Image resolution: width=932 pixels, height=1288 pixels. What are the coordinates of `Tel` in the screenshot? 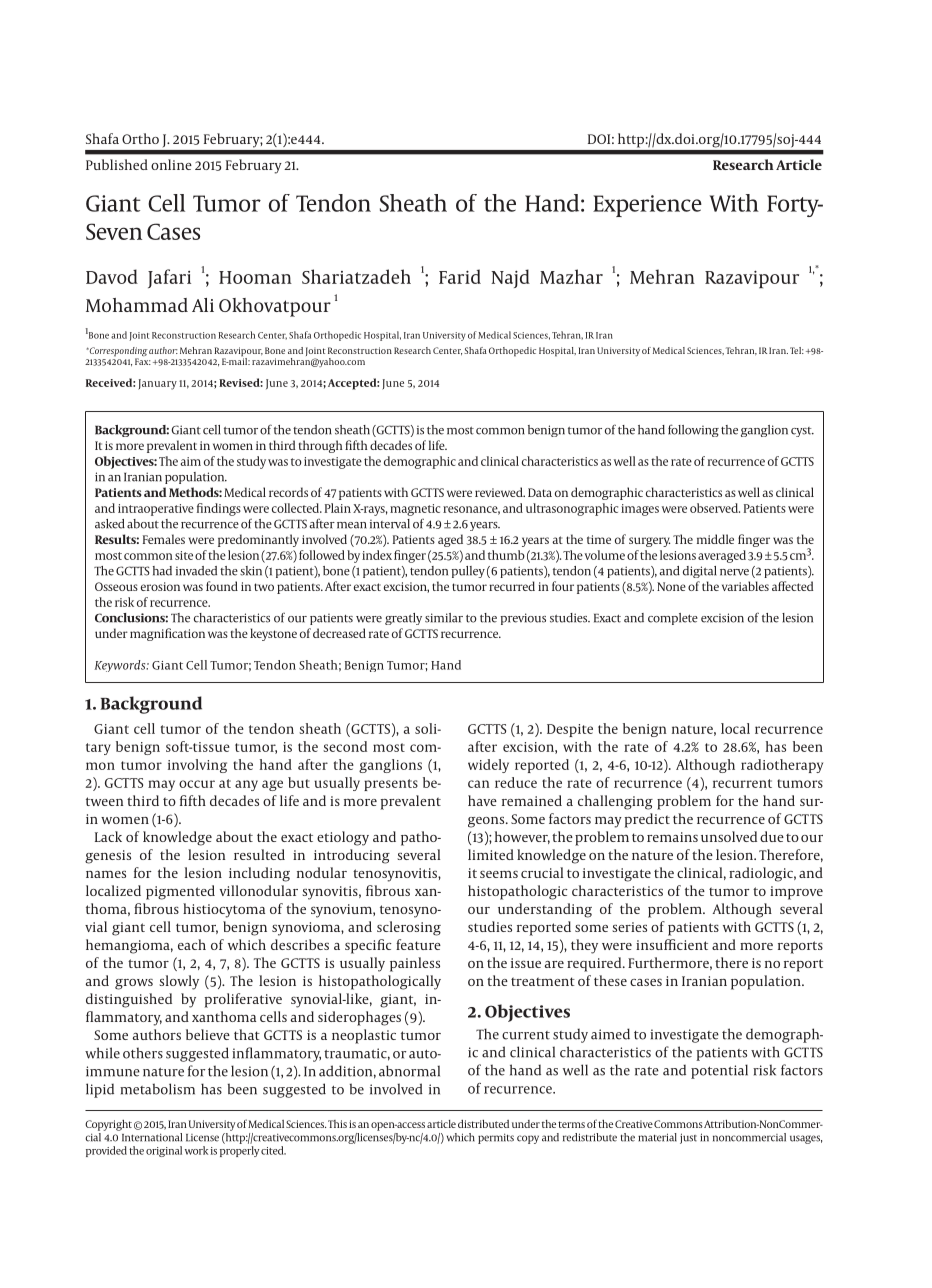 It's located at (797, 350).
